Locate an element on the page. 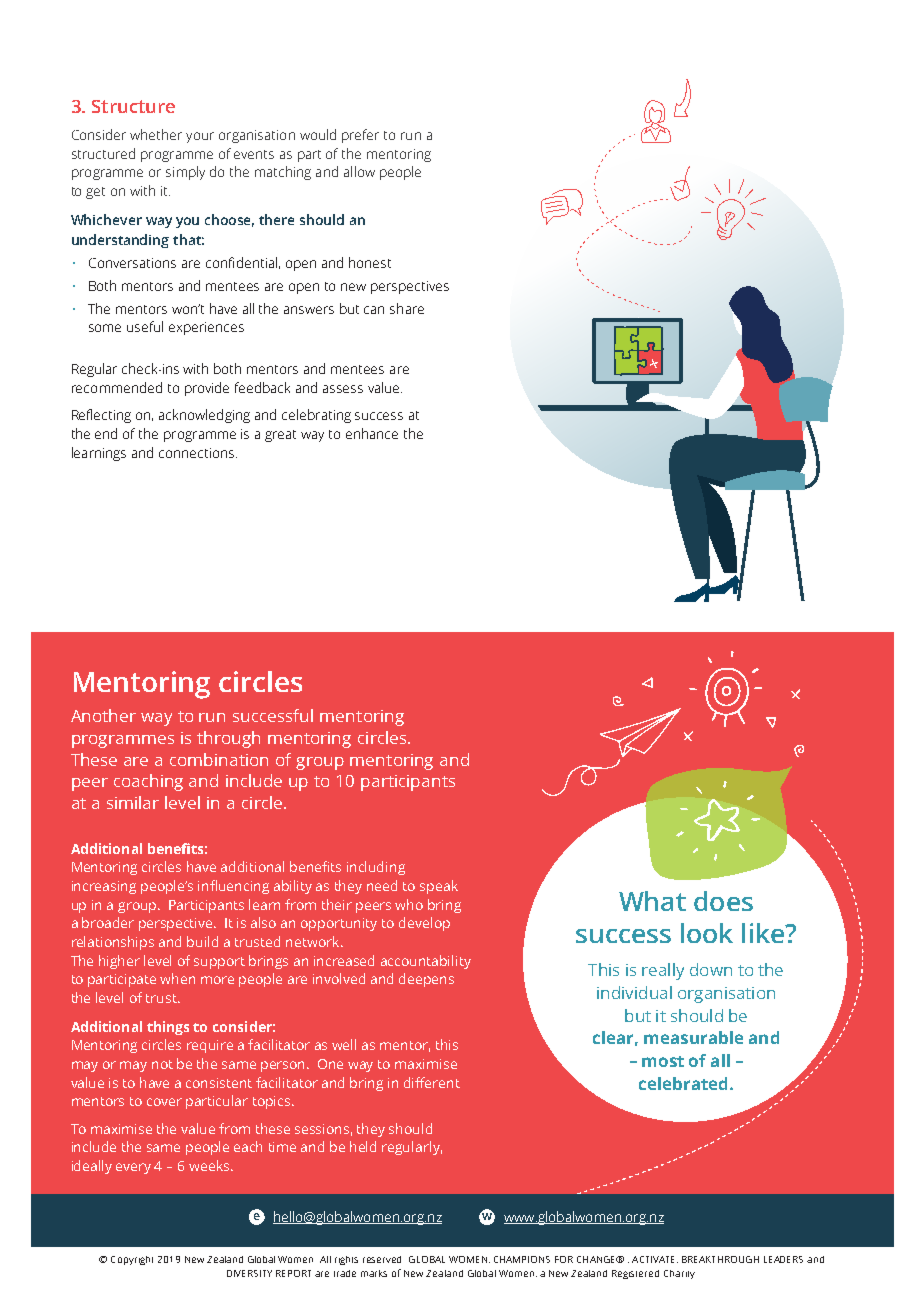  enhance is located at coordinates (372, 433).
